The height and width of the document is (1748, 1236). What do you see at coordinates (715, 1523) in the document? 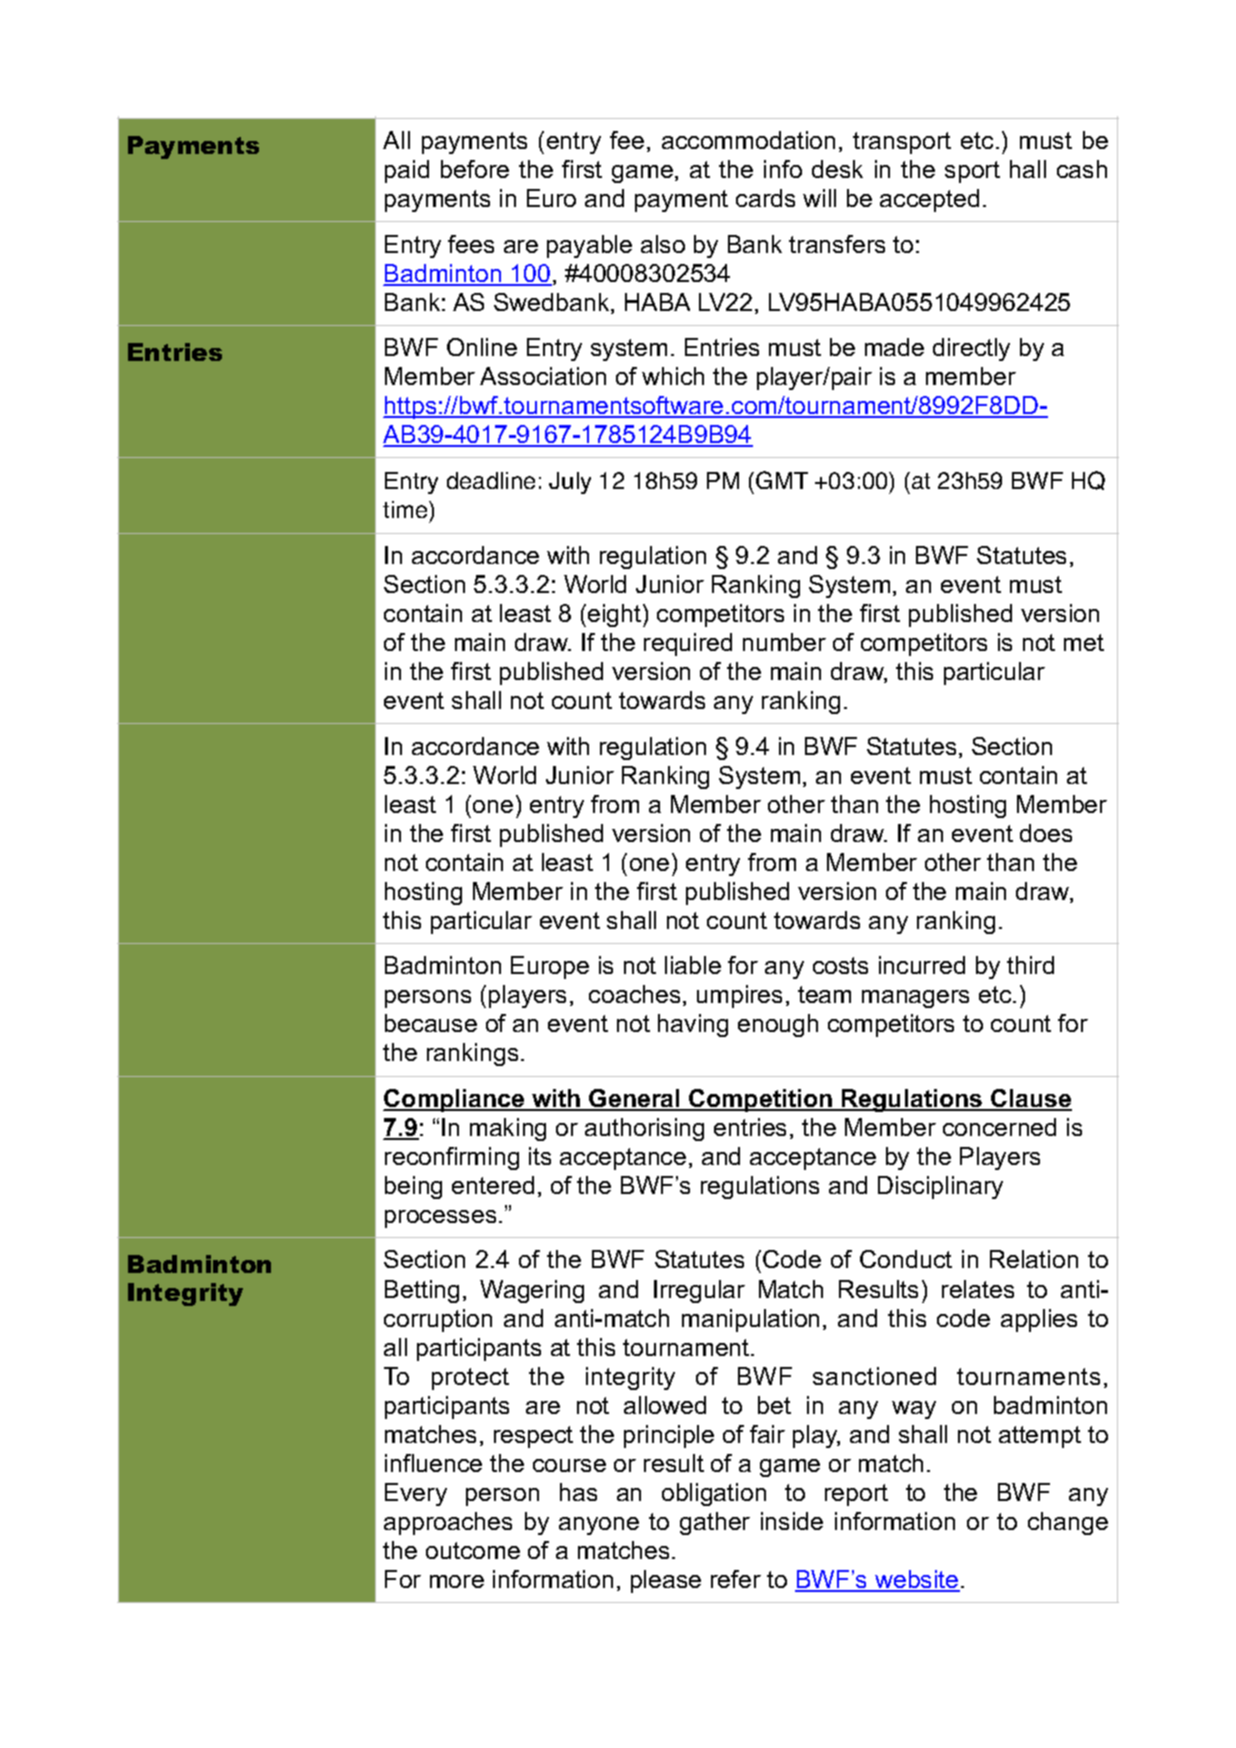
I see `gather` at bounding box center [715, 1523].
